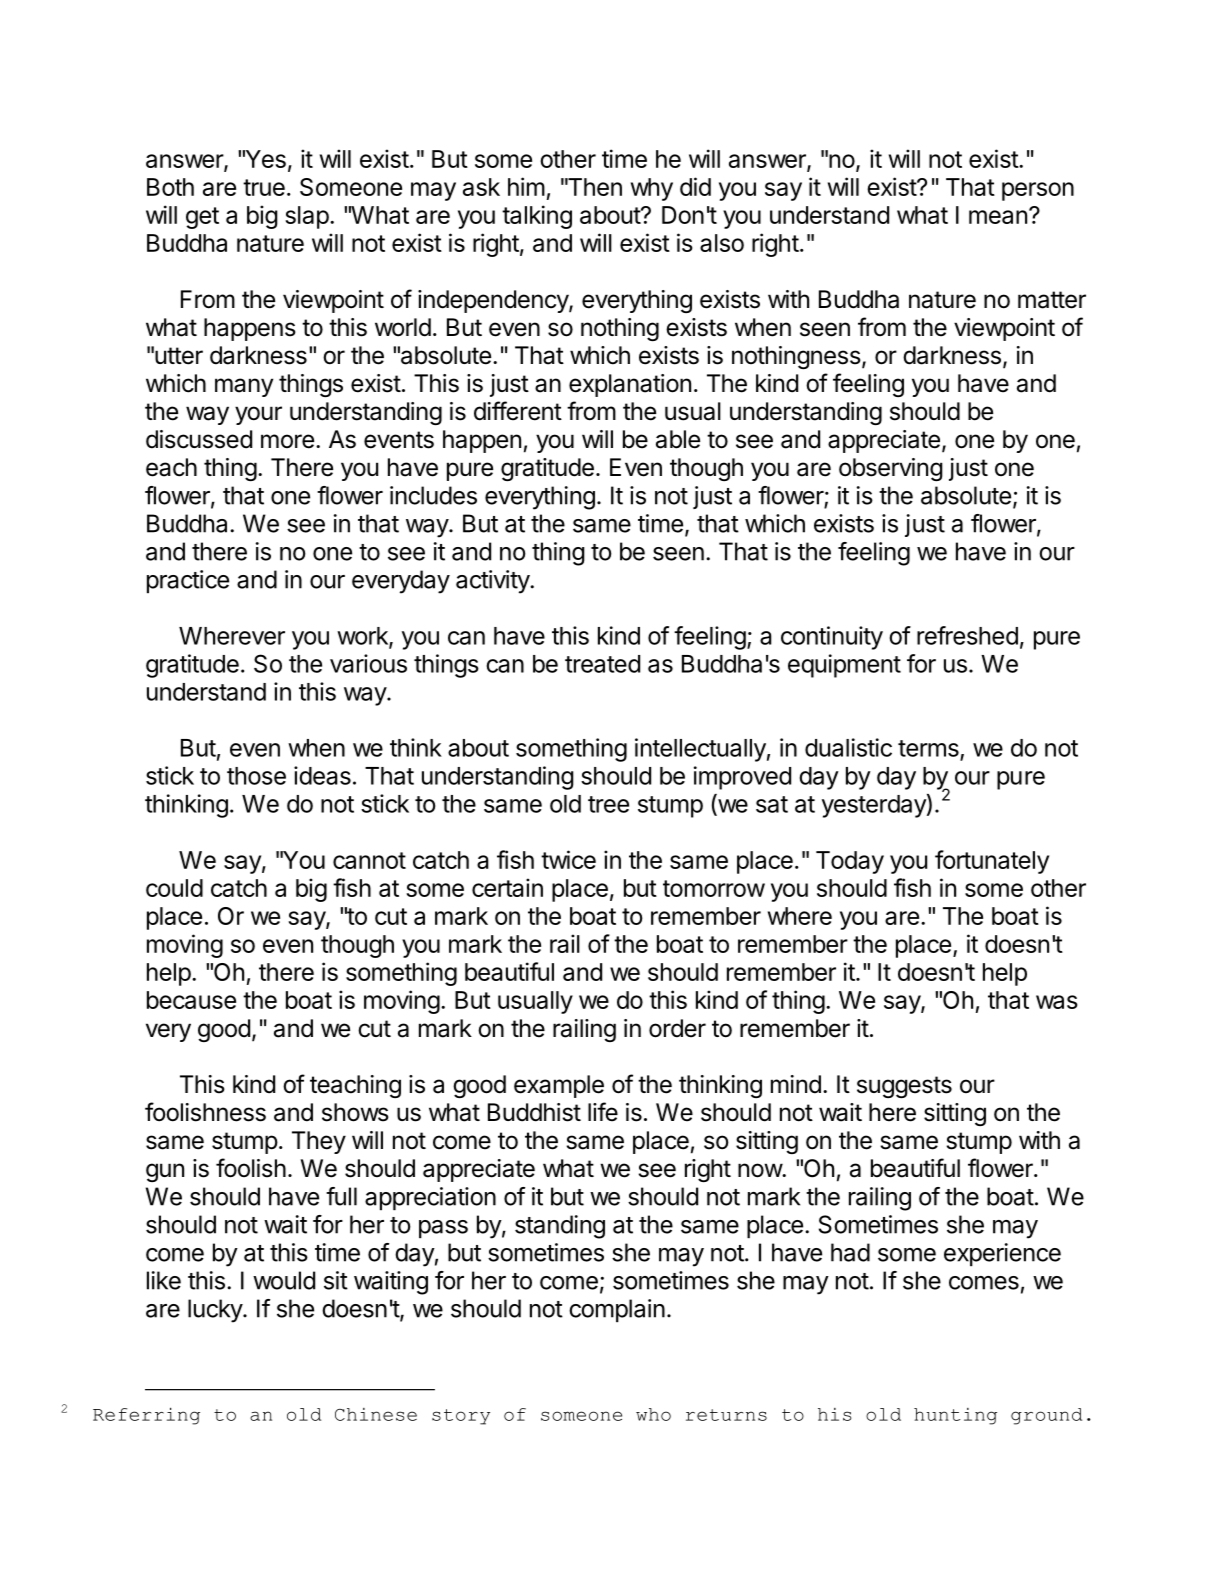 The height and width of the screenshot is (1595, 1232). I want to click on suggests, so click(904, 1087).
